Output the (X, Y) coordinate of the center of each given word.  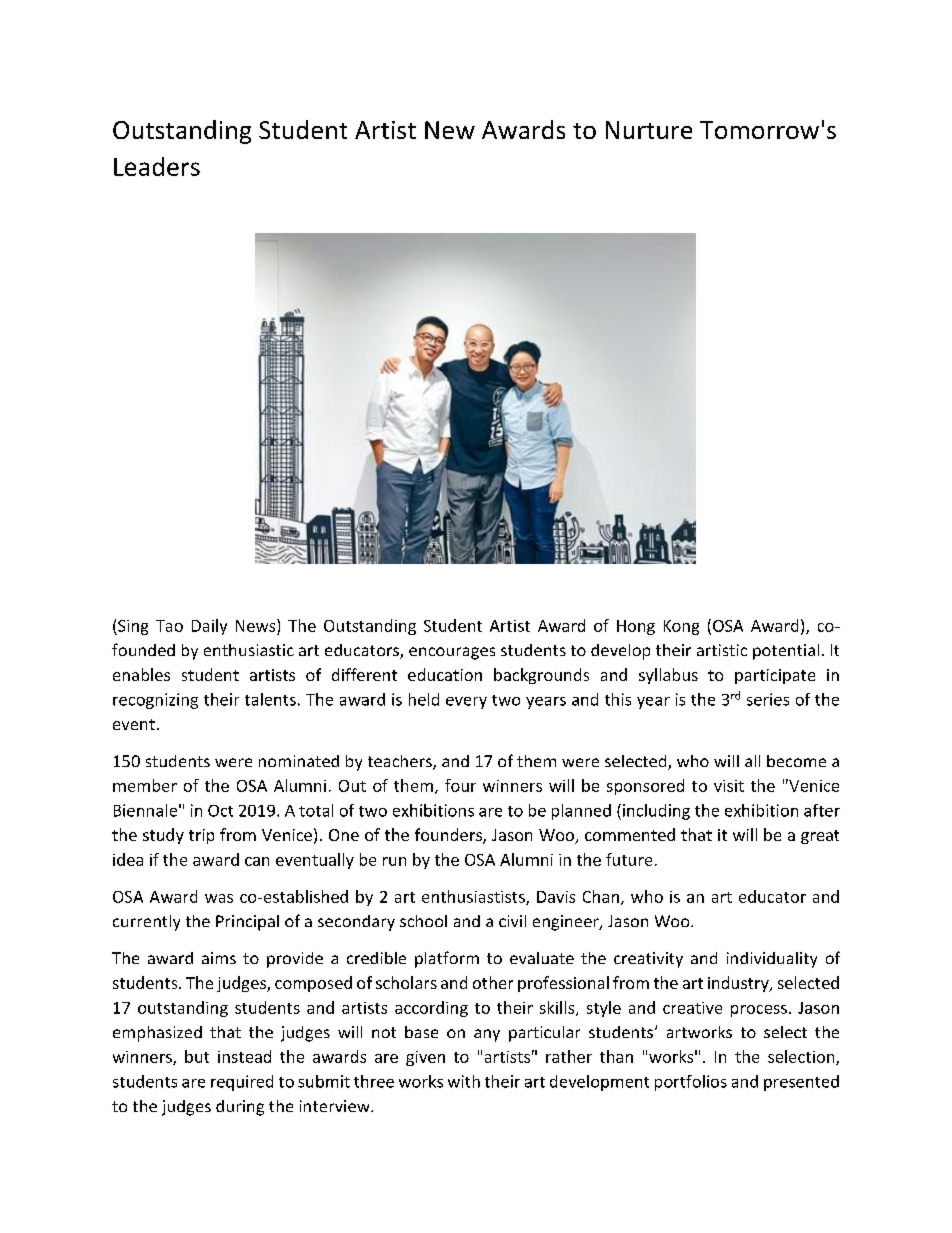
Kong (681, 627)
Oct (220, 811)
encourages (452, 653)
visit (729, 786)
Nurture (649, 130)
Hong (636, 627)
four (460, 785)
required (242, 1083)
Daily (209, 627)
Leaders (157, 166)
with (464, 1081)
